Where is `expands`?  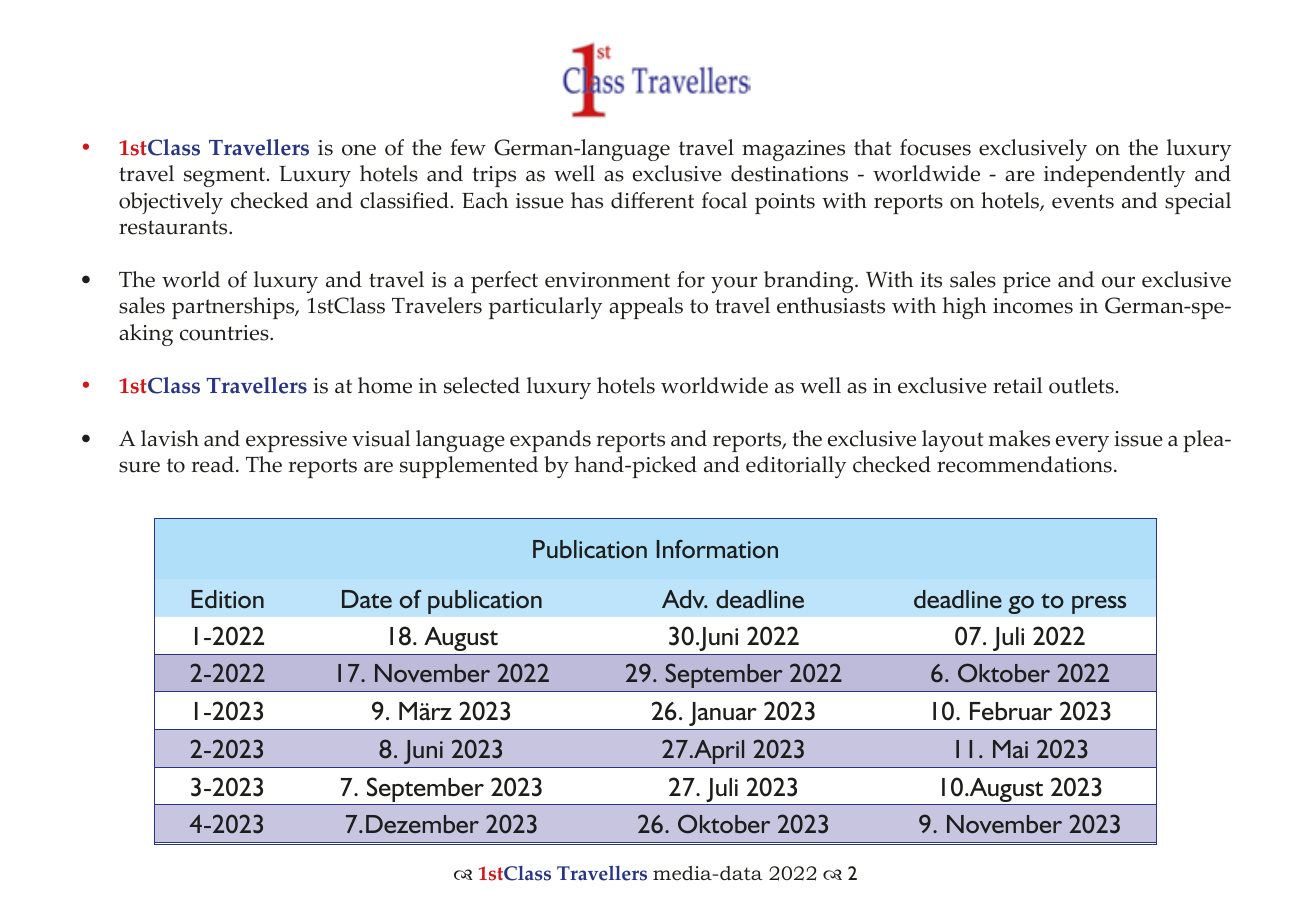 expands is located at coordinates (550, 441).
